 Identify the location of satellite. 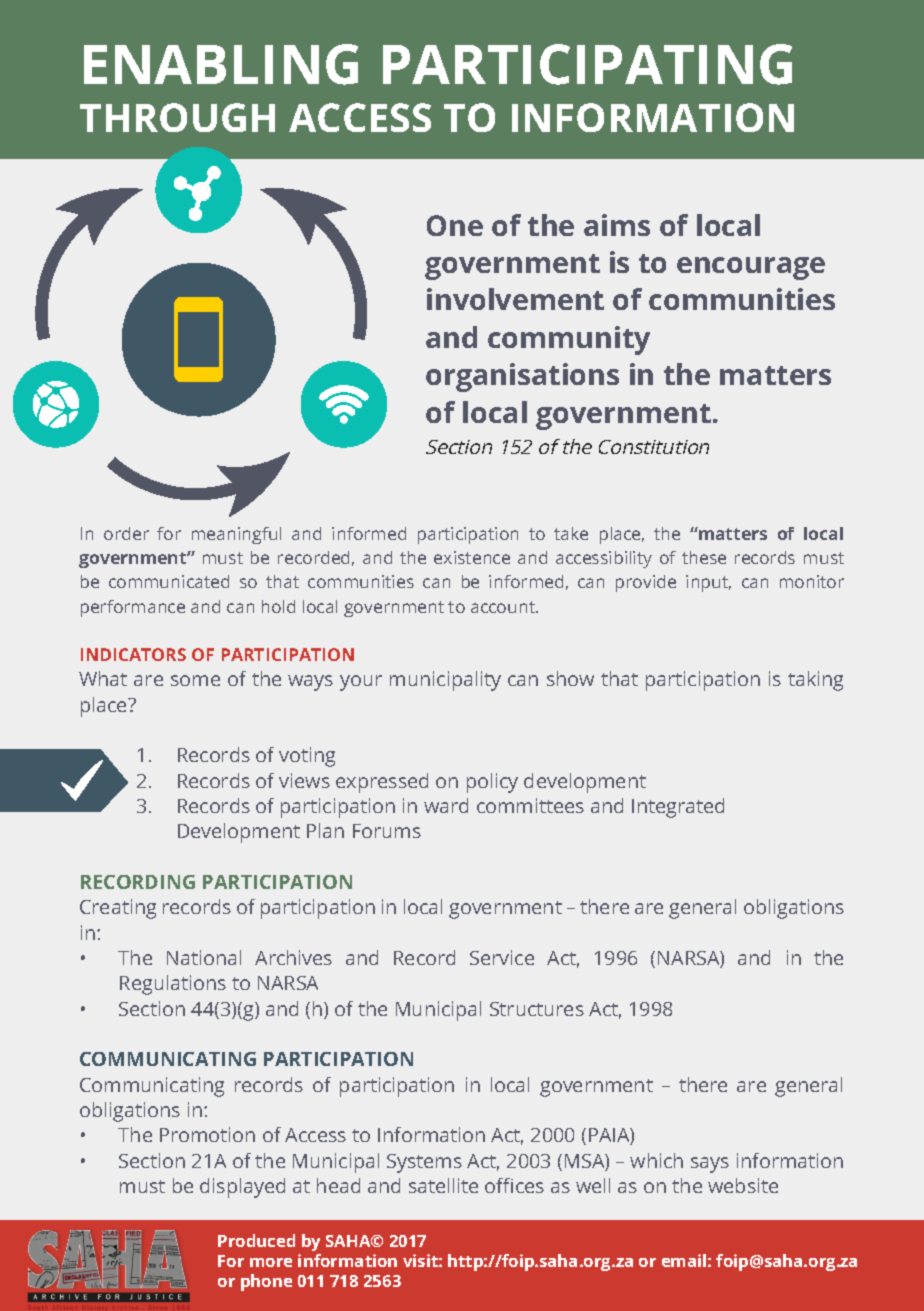
(443, 1185).
